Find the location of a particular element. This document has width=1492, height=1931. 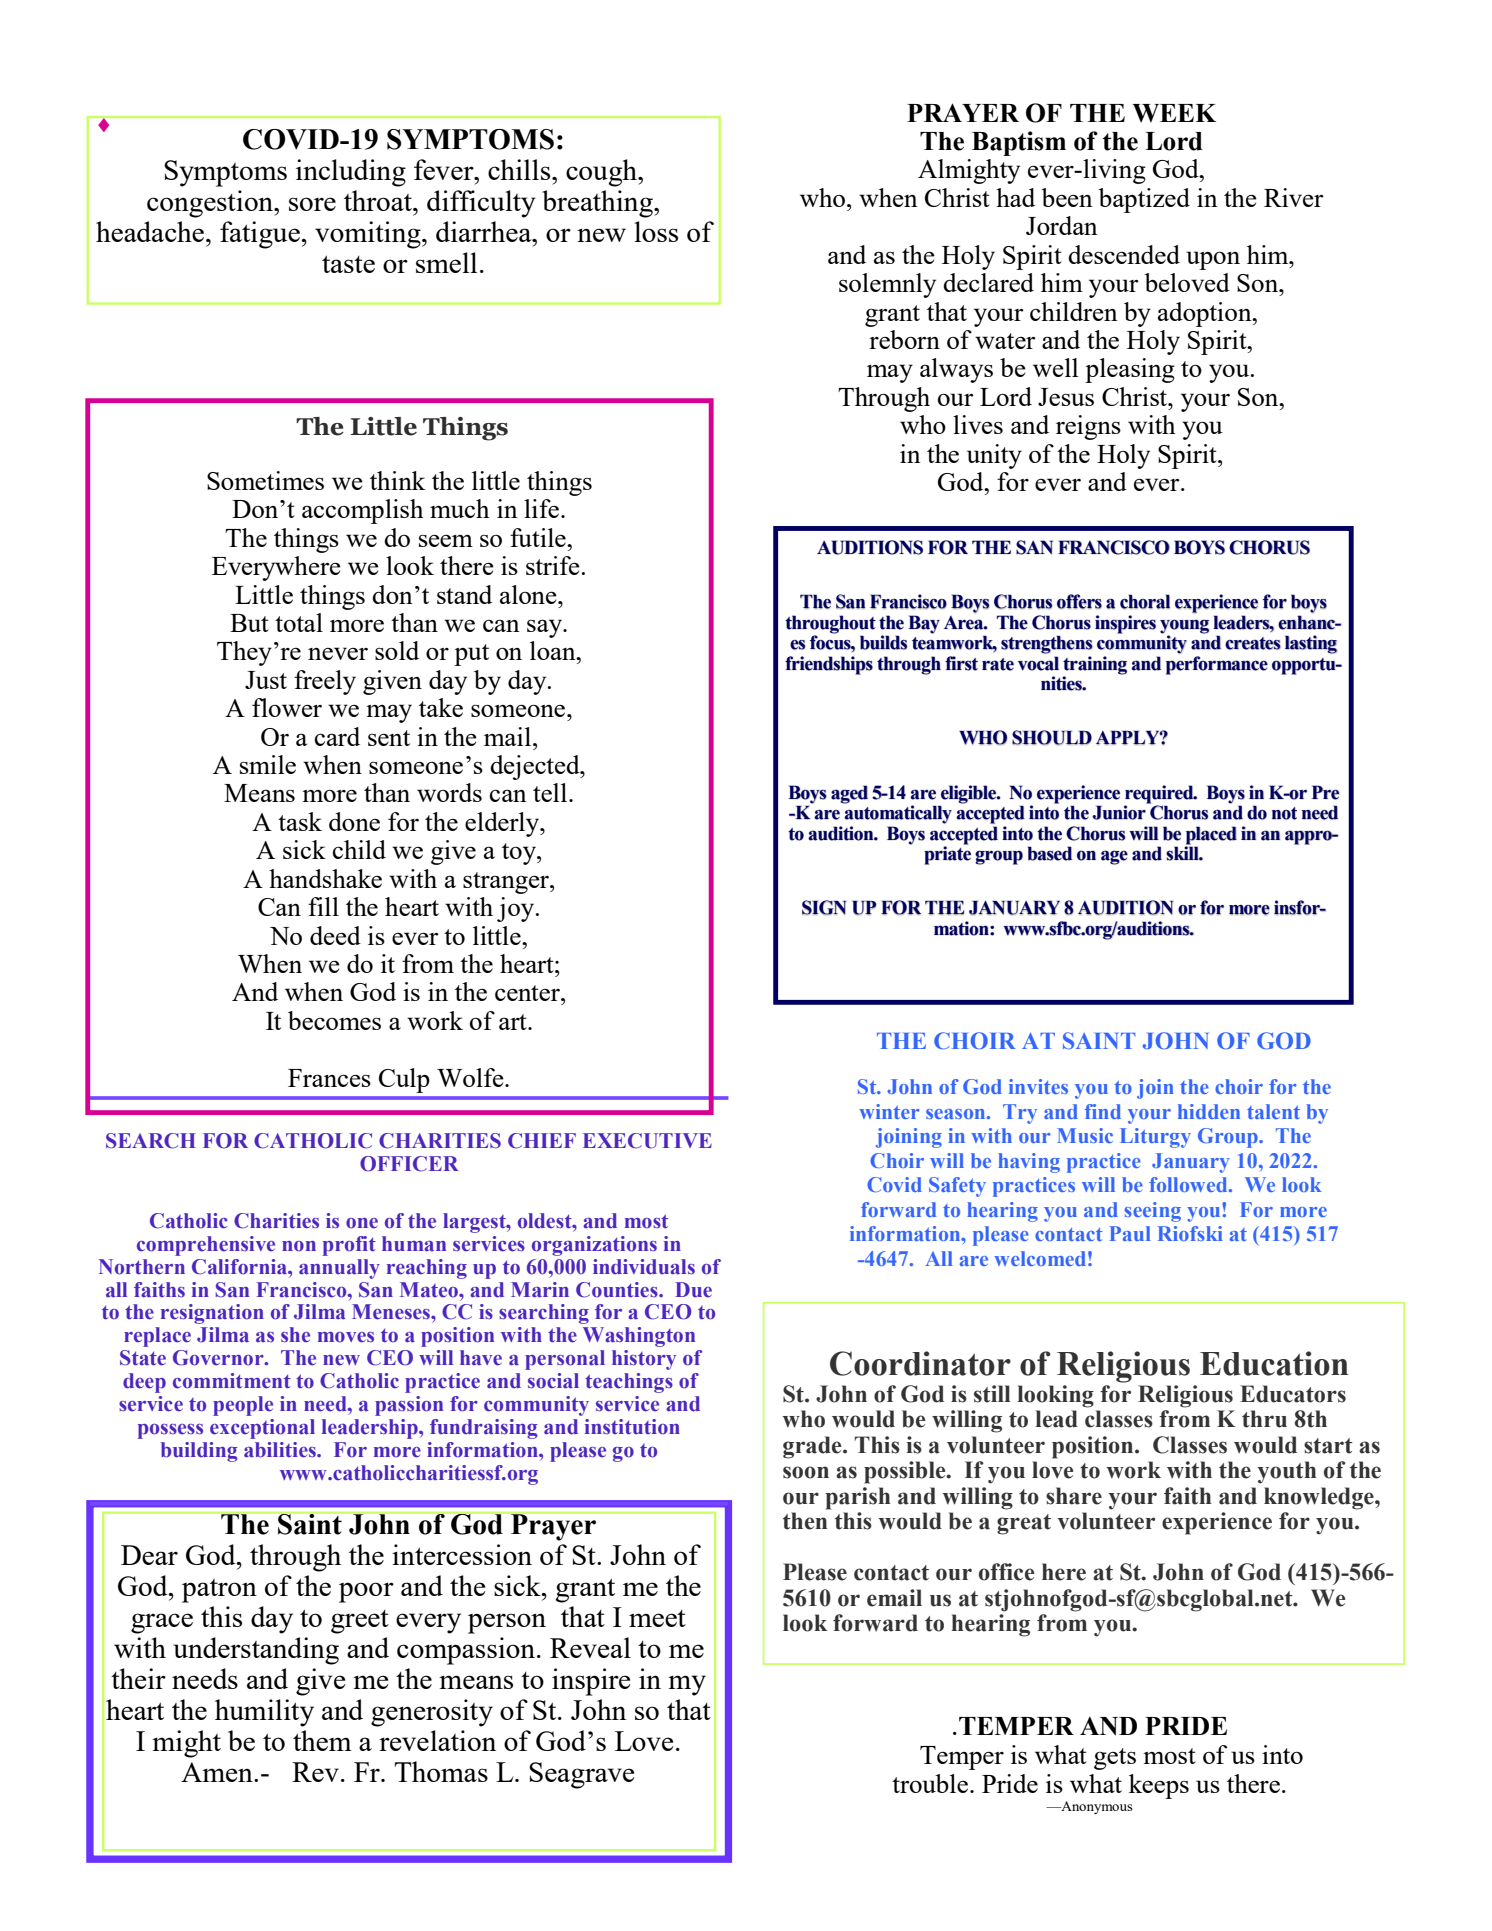

Due is located at coordinates (693, 1290).
